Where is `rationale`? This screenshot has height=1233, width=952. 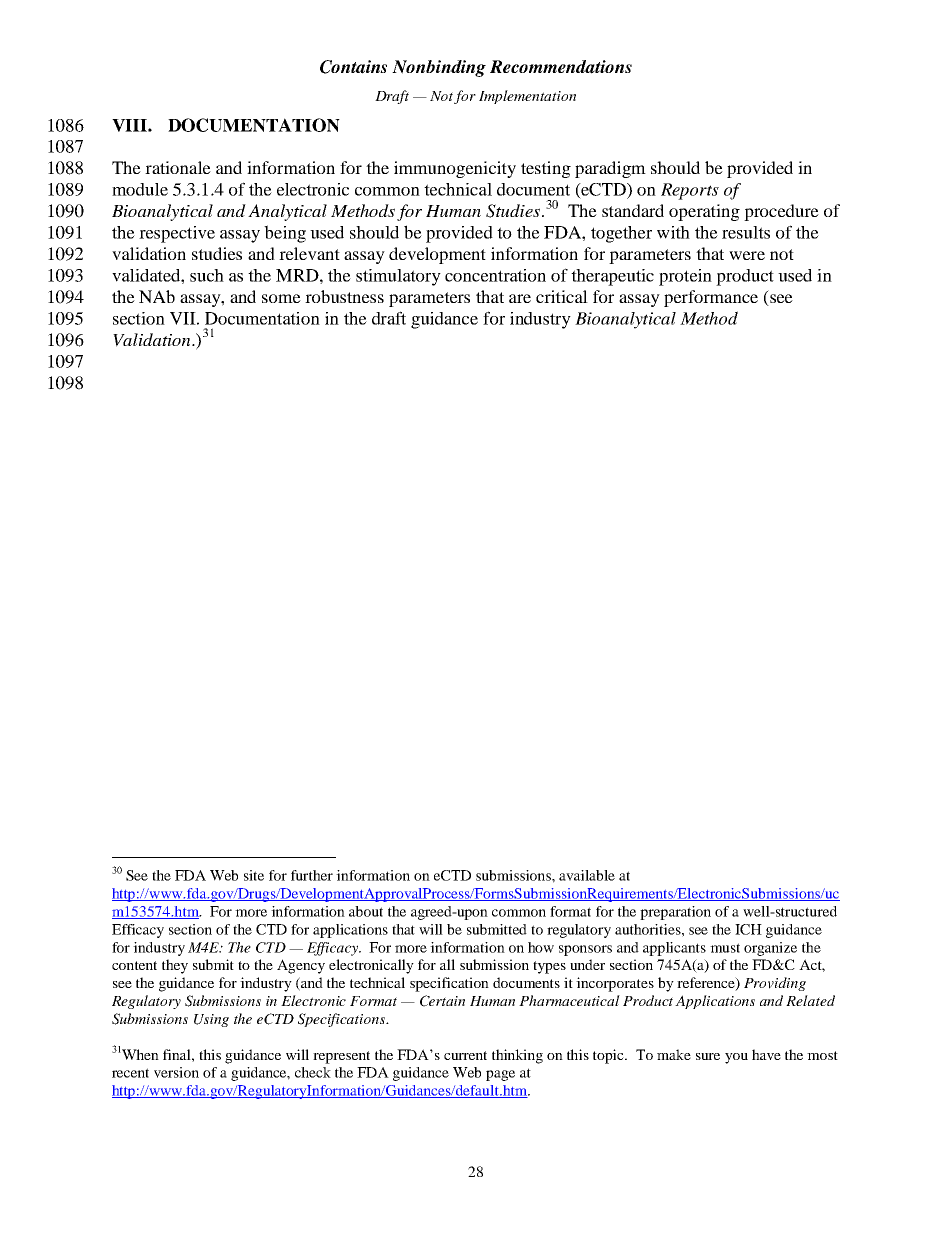
rationale is located at coordinates (178, 167).
